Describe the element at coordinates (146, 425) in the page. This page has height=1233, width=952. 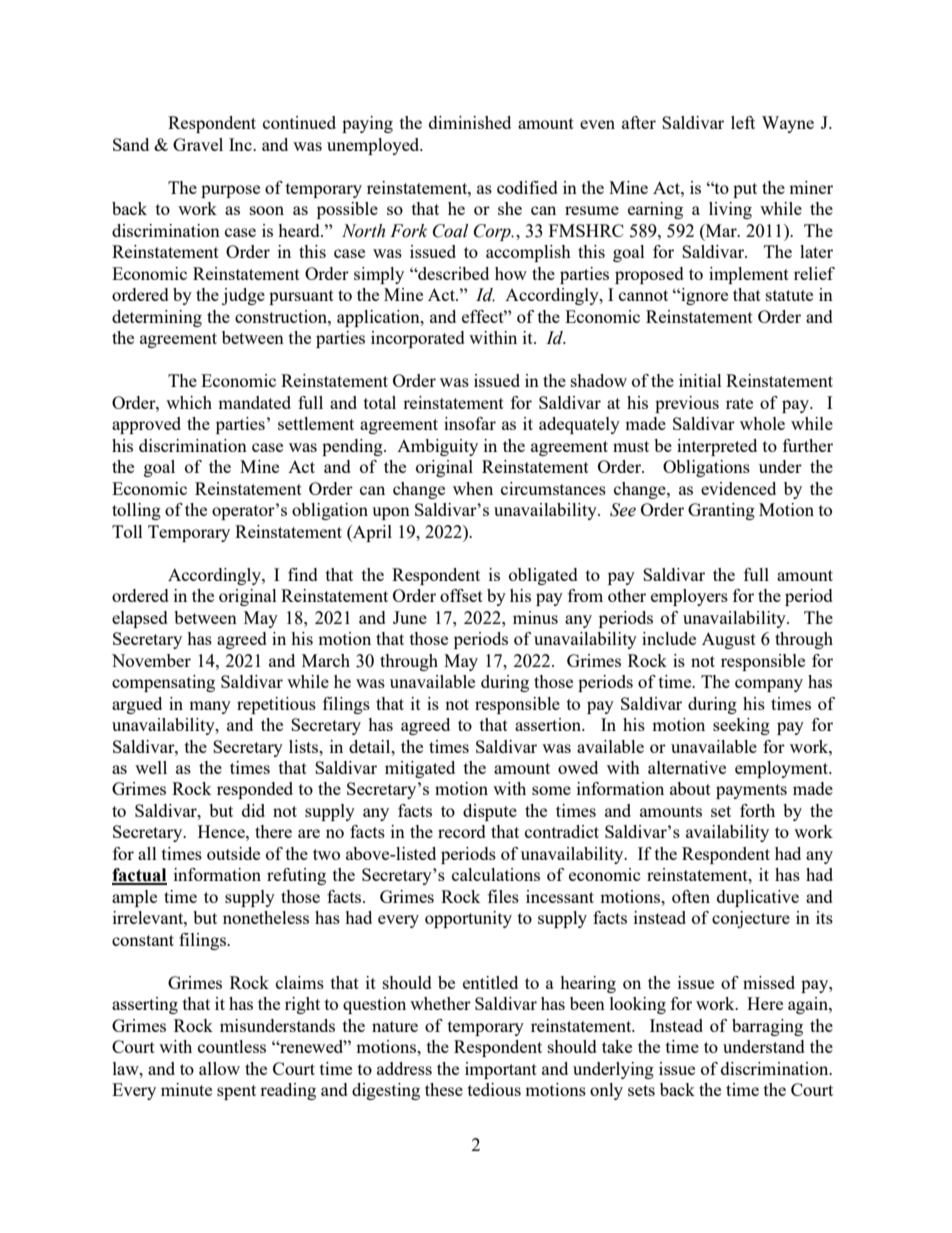
I see `approved` at that location.
